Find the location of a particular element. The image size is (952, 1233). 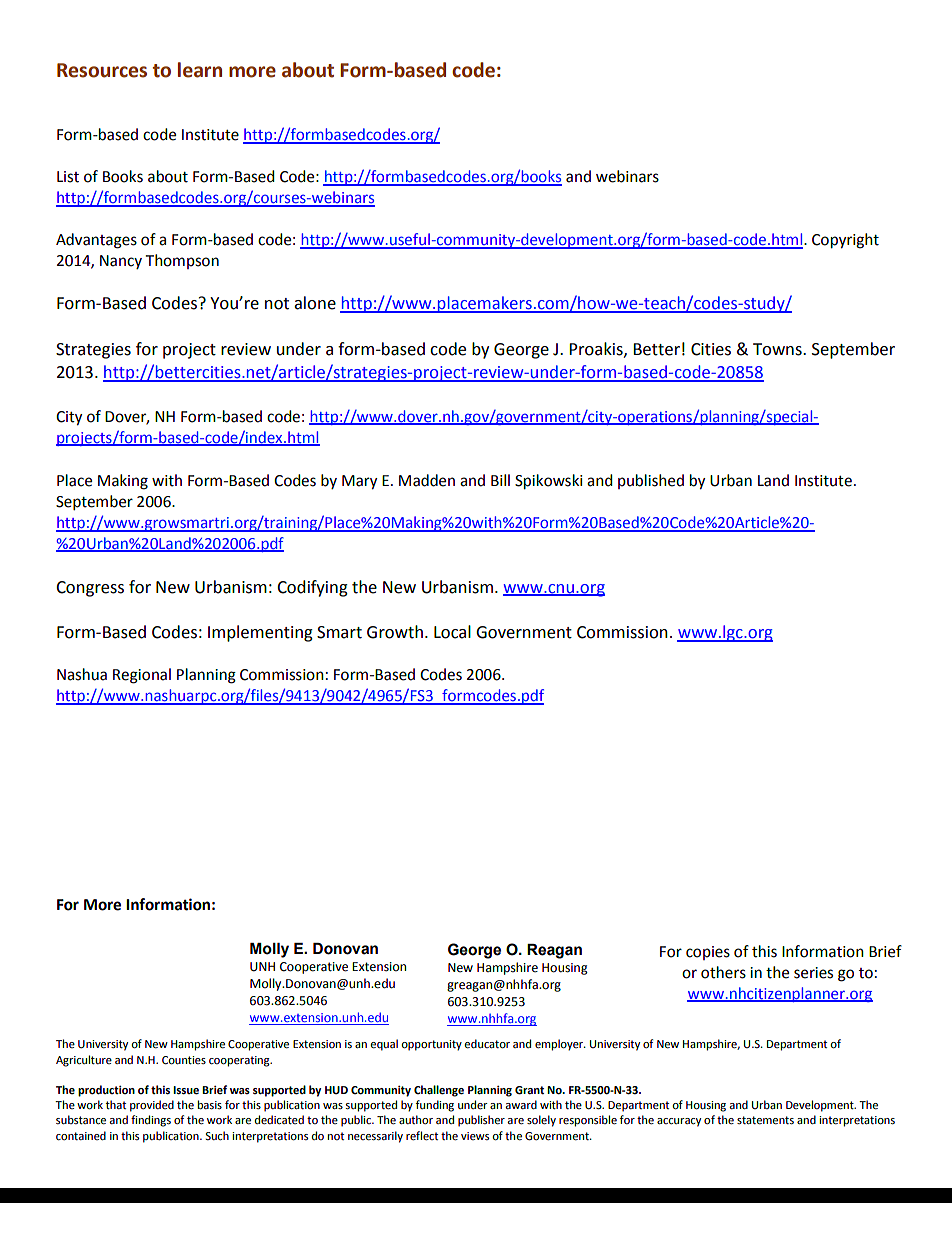

funding is located at coordinates (435, 1106).
